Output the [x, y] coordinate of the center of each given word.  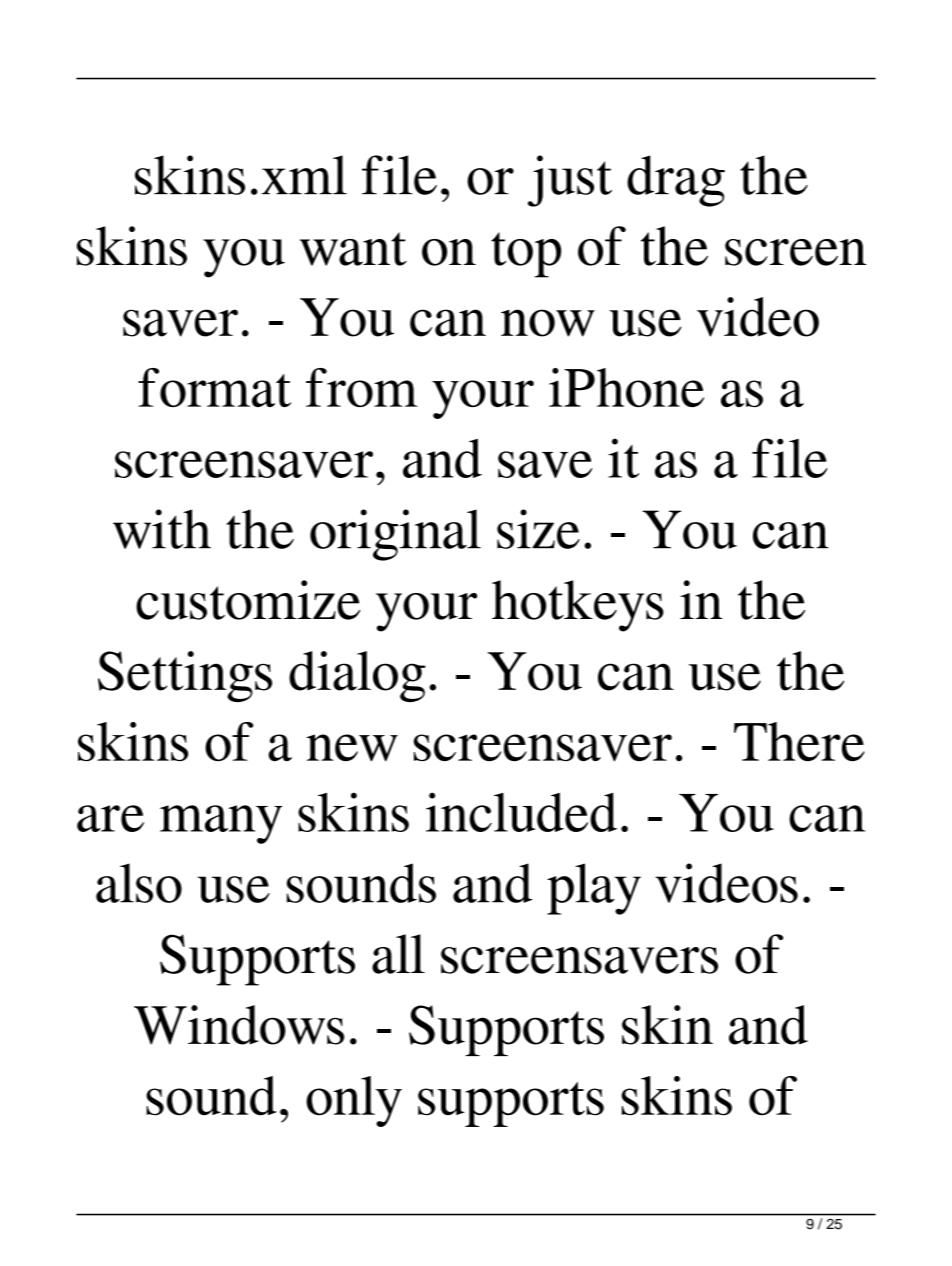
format [214, 387]
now [548, 323]
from [362, 387]
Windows [239, 1025]
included [521, 812]
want [353, 249]
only [354, 1101]
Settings [185, 676]
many [221, 824]
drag [676, 181]
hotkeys [578, 606]
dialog [357, 676]
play [594, 889]
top [526, 255]
